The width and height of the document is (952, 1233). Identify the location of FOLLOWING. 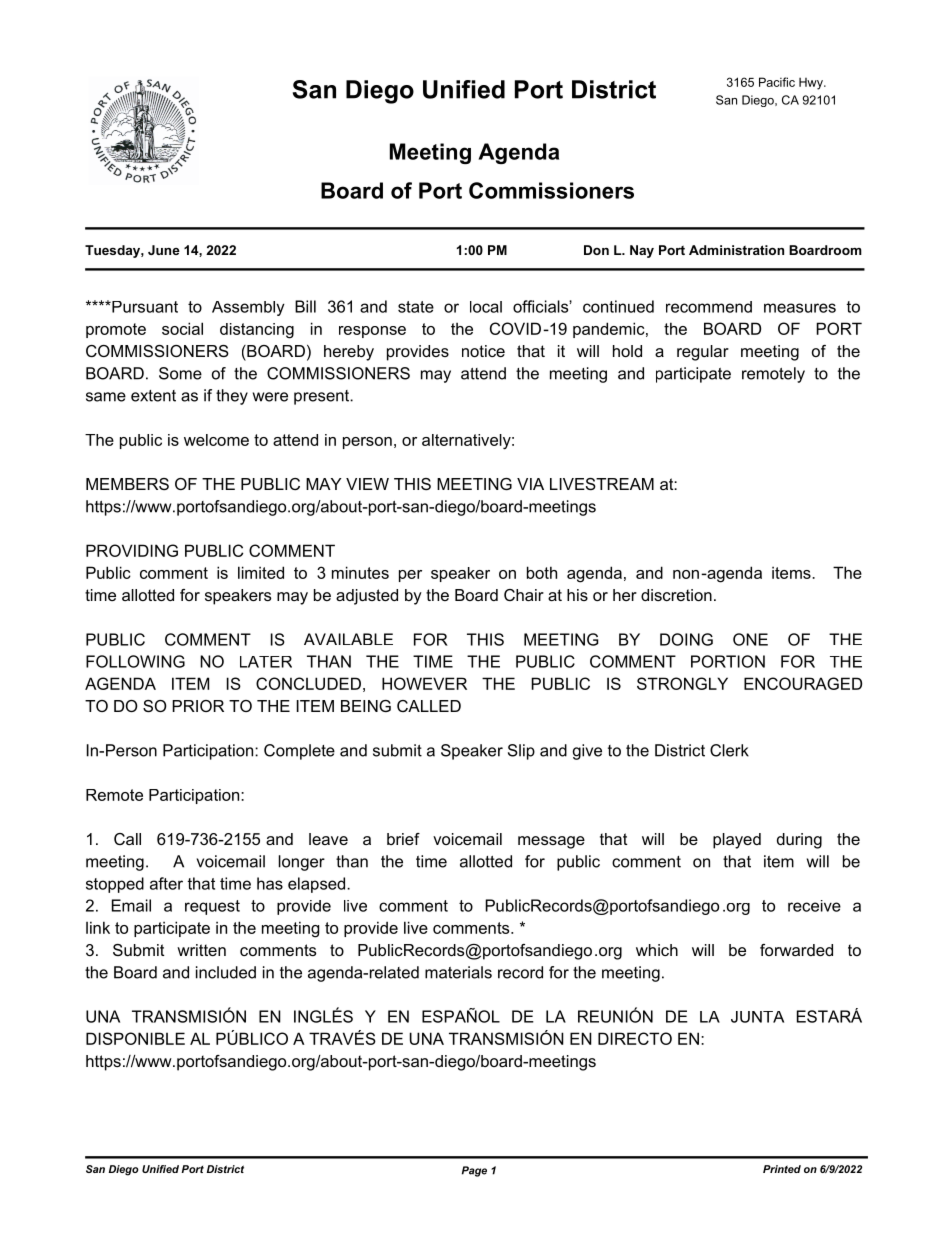
(135, 661).
